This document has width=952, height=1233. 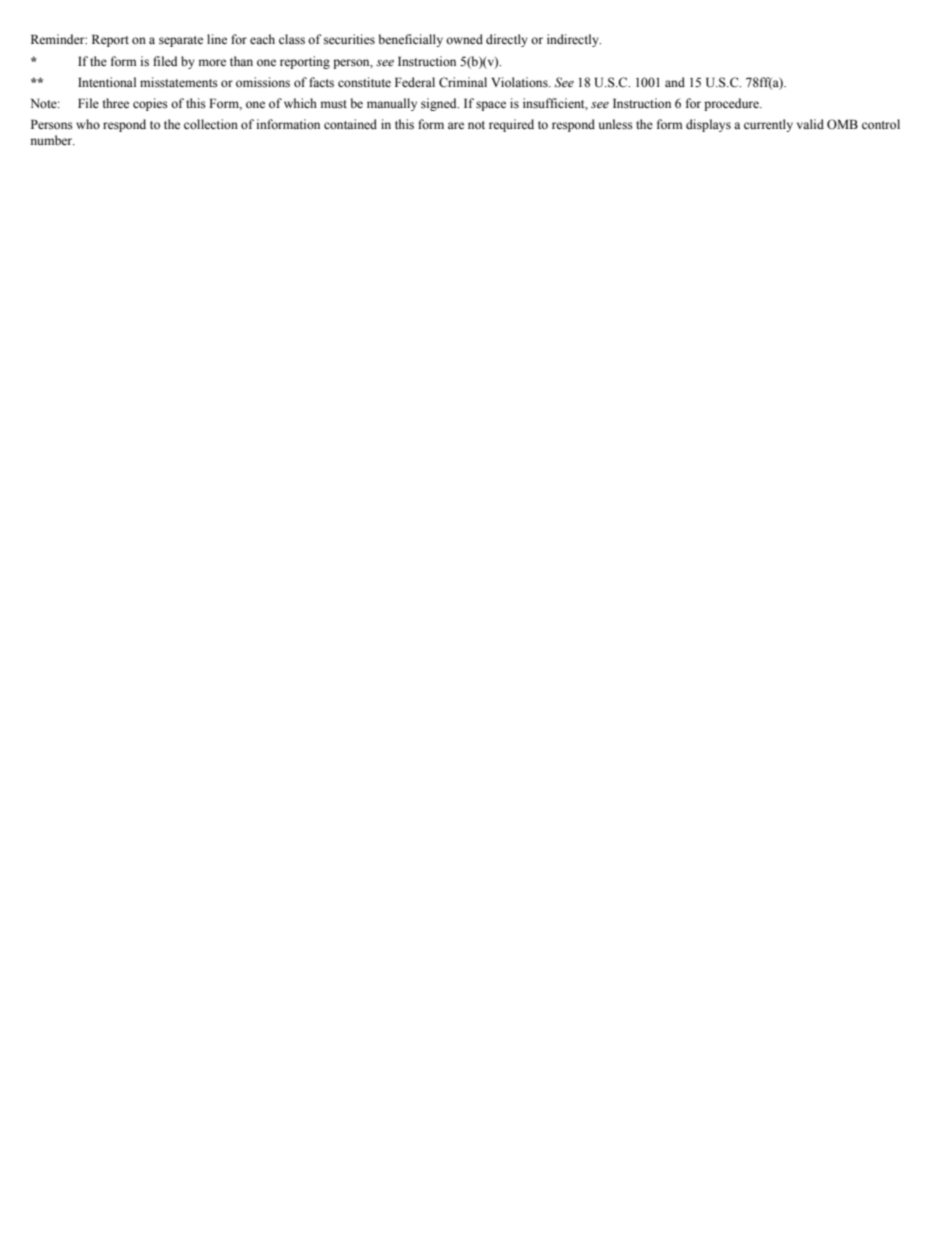 I want to click on misstatements, so click(x=179, y=82).
